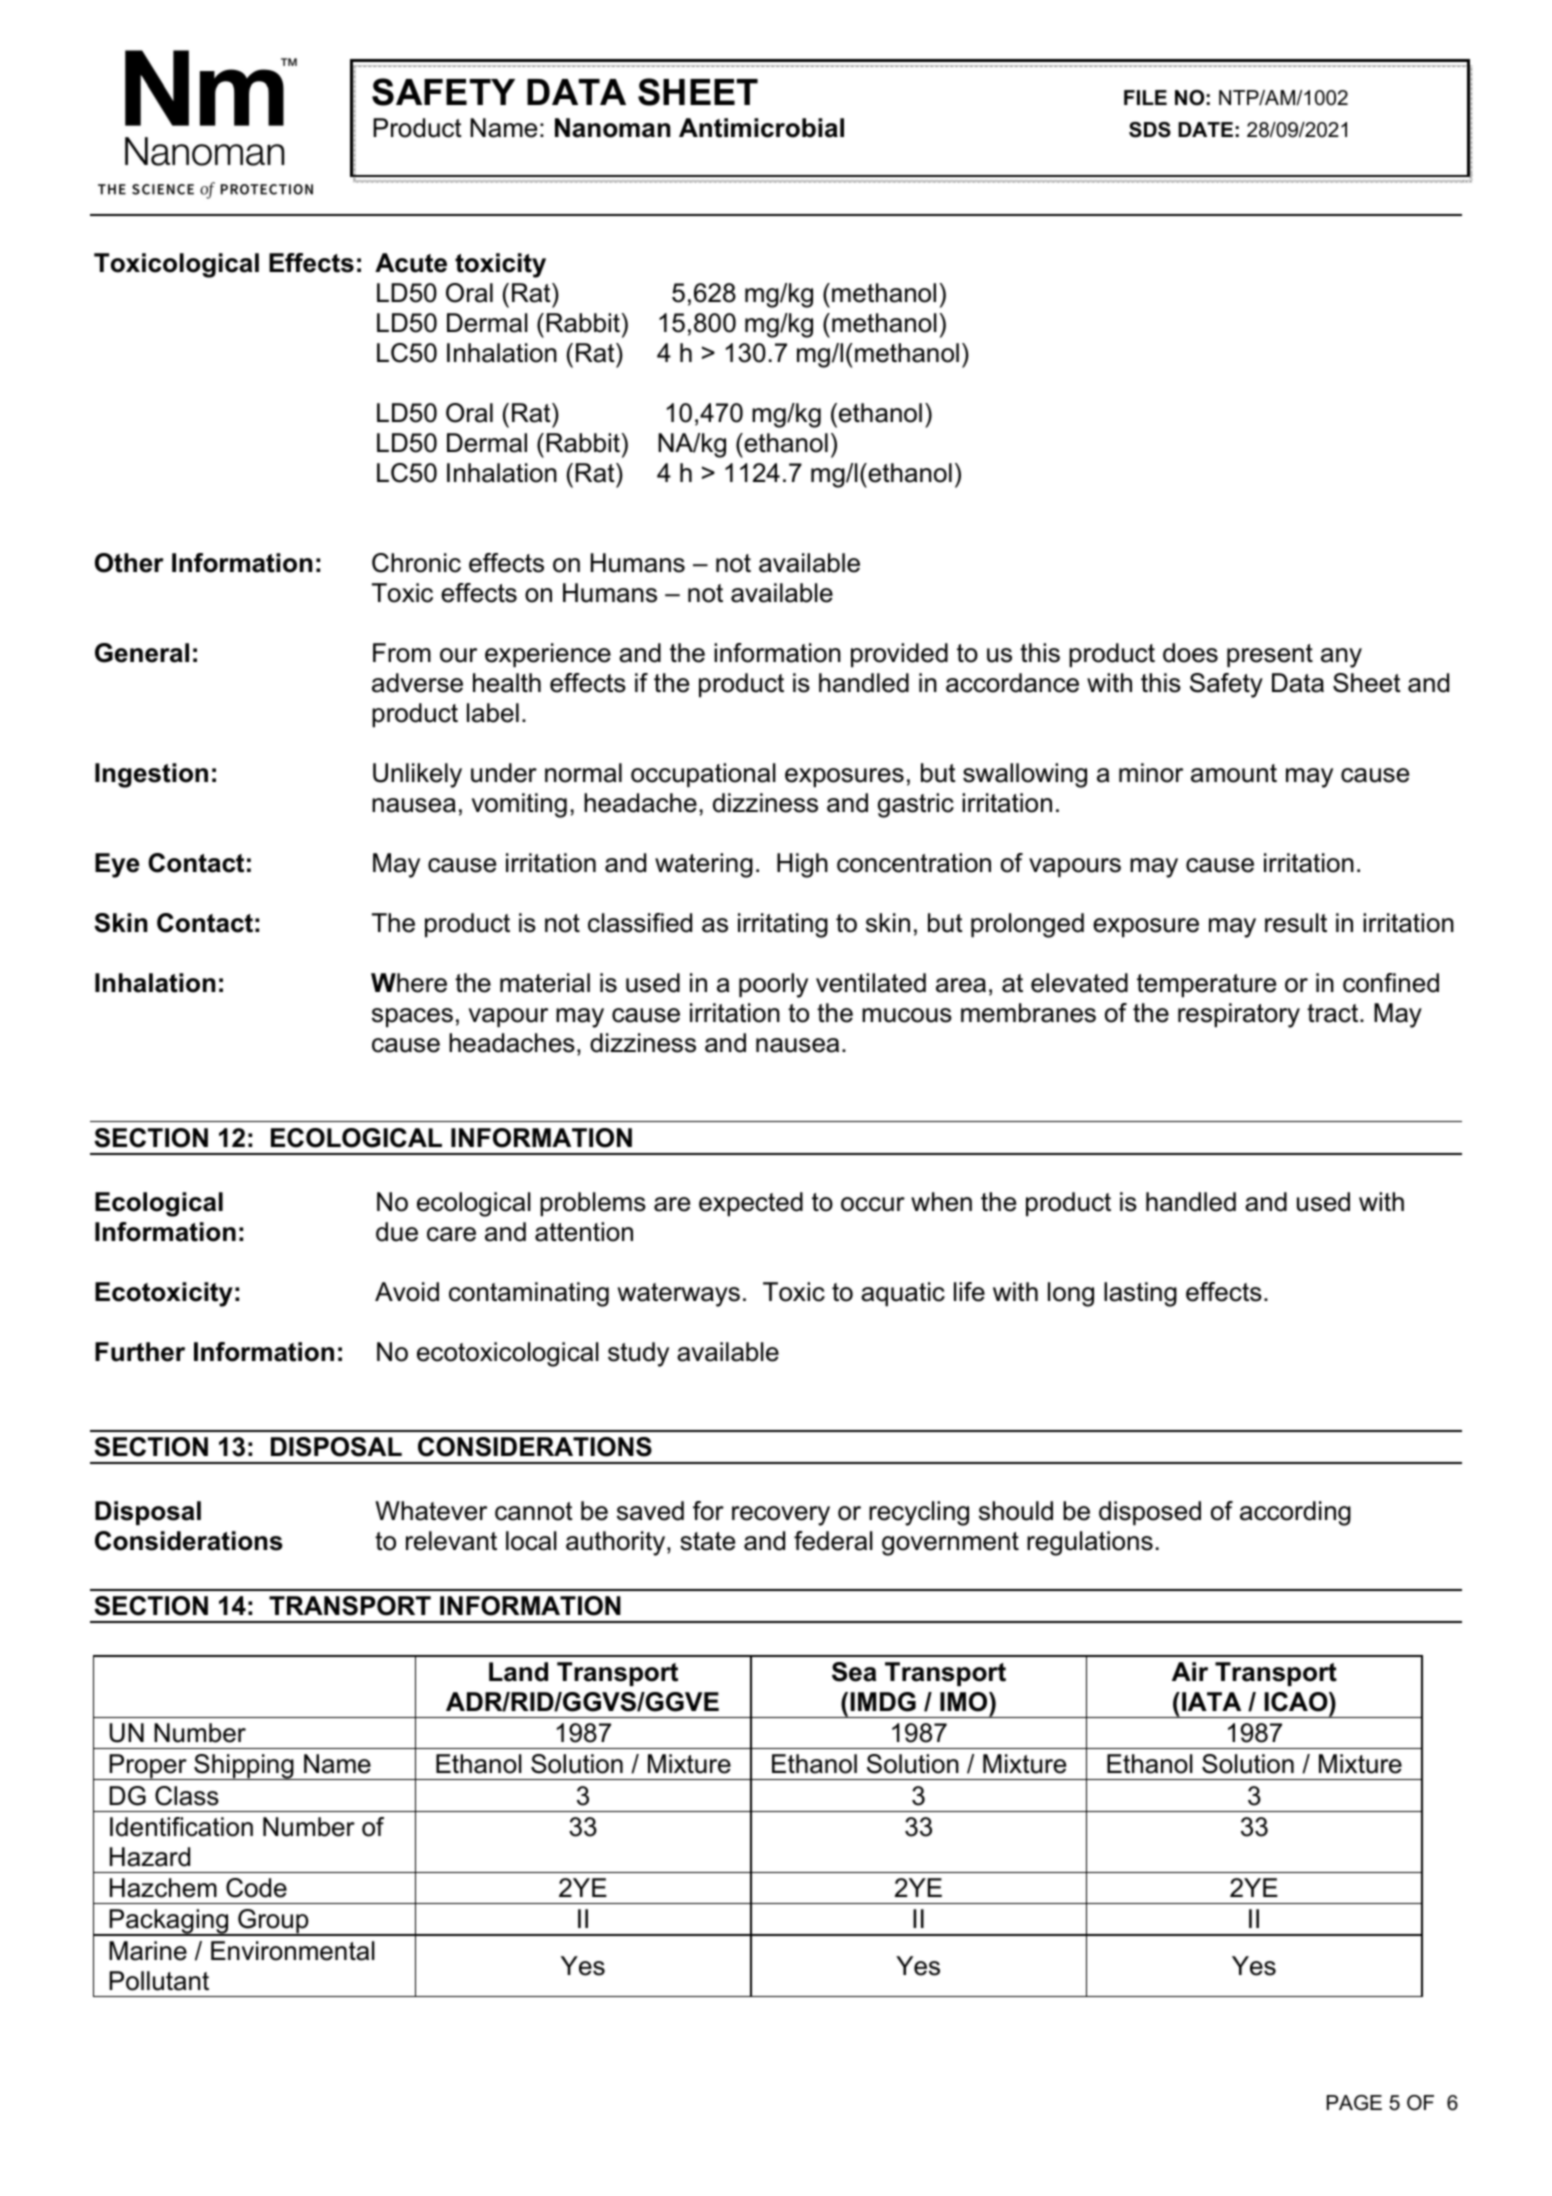 Image resolution: width=1552 pixels, height=2196 pixels. Describe the element at coordinates (293, 1951) in the page. I see `Environmental` at that location.
